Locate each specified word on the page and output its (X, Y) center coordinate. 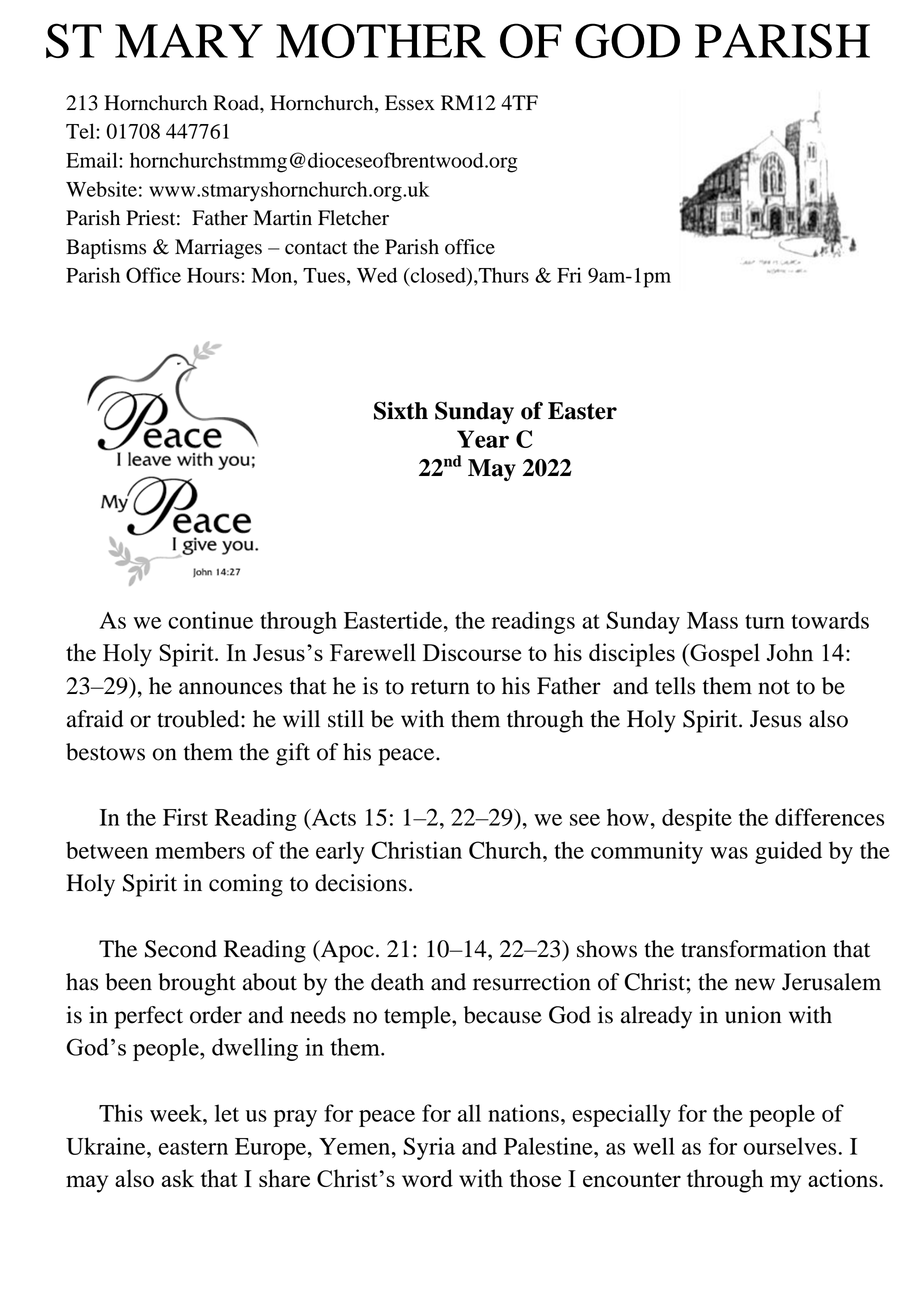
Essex (410, 103)
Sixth (401, 410)
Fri (569, 275)
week (177, 1113)
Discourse (472, 652)
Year (483, 439)
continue (210, 620)
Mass (712, 620)
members (200, 850)
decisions (361, 883)
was (729, 853)
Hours (214, 275)
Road (237, 103)
